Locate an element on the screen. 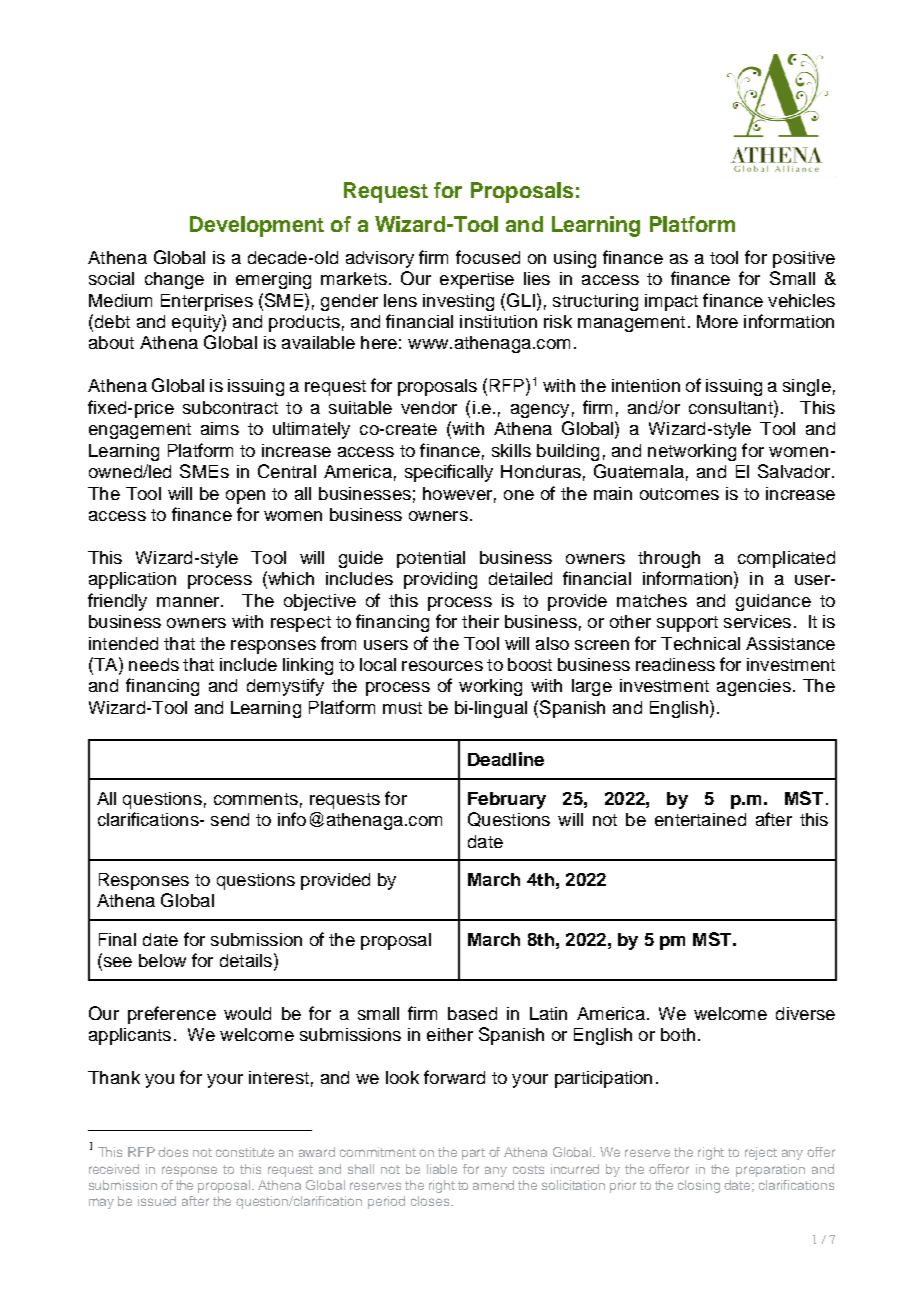 Image resolution: width=924 pixels, height=1308 pixels. below is located at coordinates (162, 960).
